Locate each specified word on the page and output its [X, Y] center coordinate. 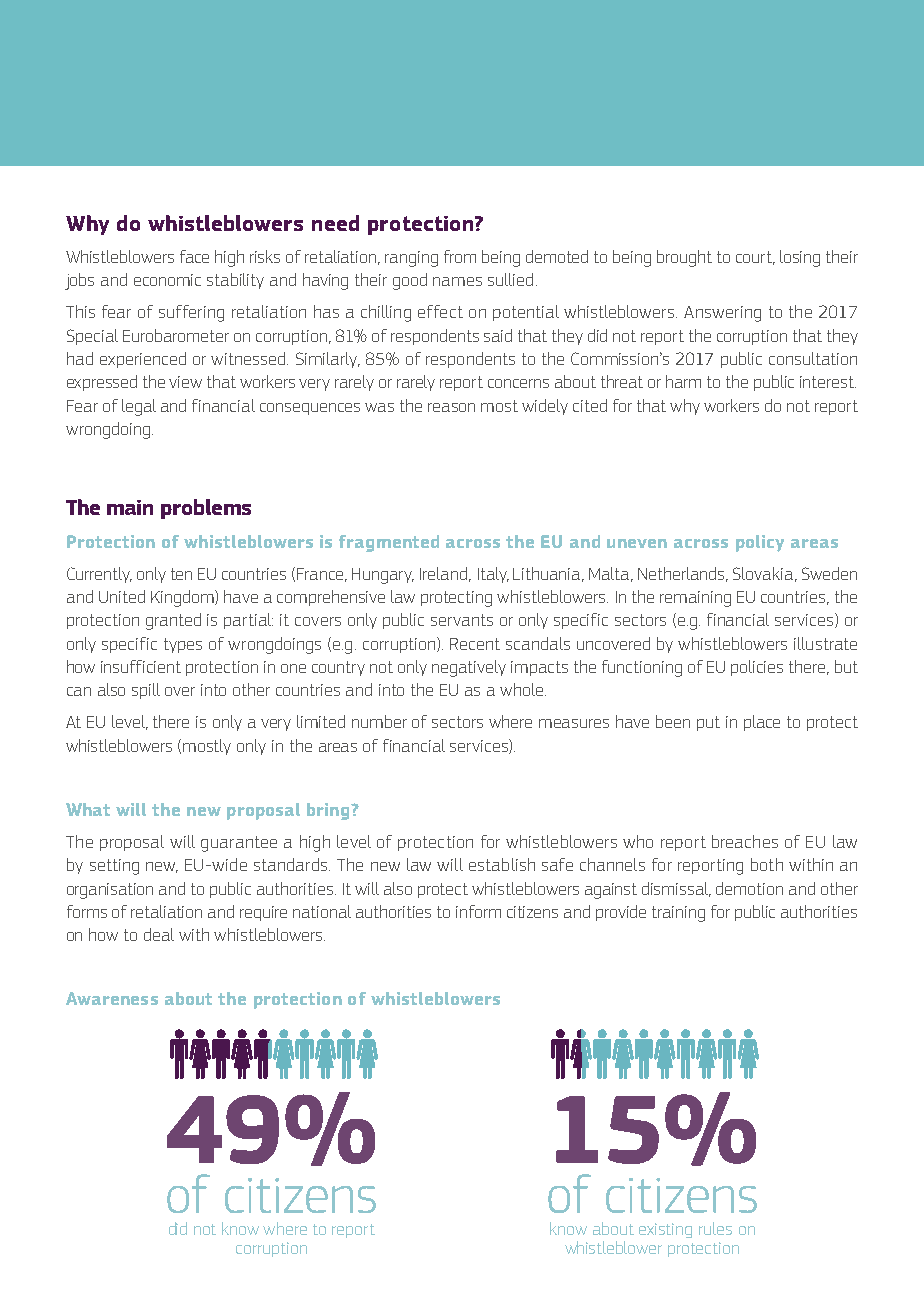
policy [760, 543]
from [460, 256]
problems [206, 509]
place [762, 723]
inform [478, 911]
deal [159, 934]
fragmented [389, 543]
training [678, 914]
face [194, 256]
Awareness [112, 998]
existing [665, 1230]
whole [523, 689]
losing [800, 258]
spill [146, 691]
